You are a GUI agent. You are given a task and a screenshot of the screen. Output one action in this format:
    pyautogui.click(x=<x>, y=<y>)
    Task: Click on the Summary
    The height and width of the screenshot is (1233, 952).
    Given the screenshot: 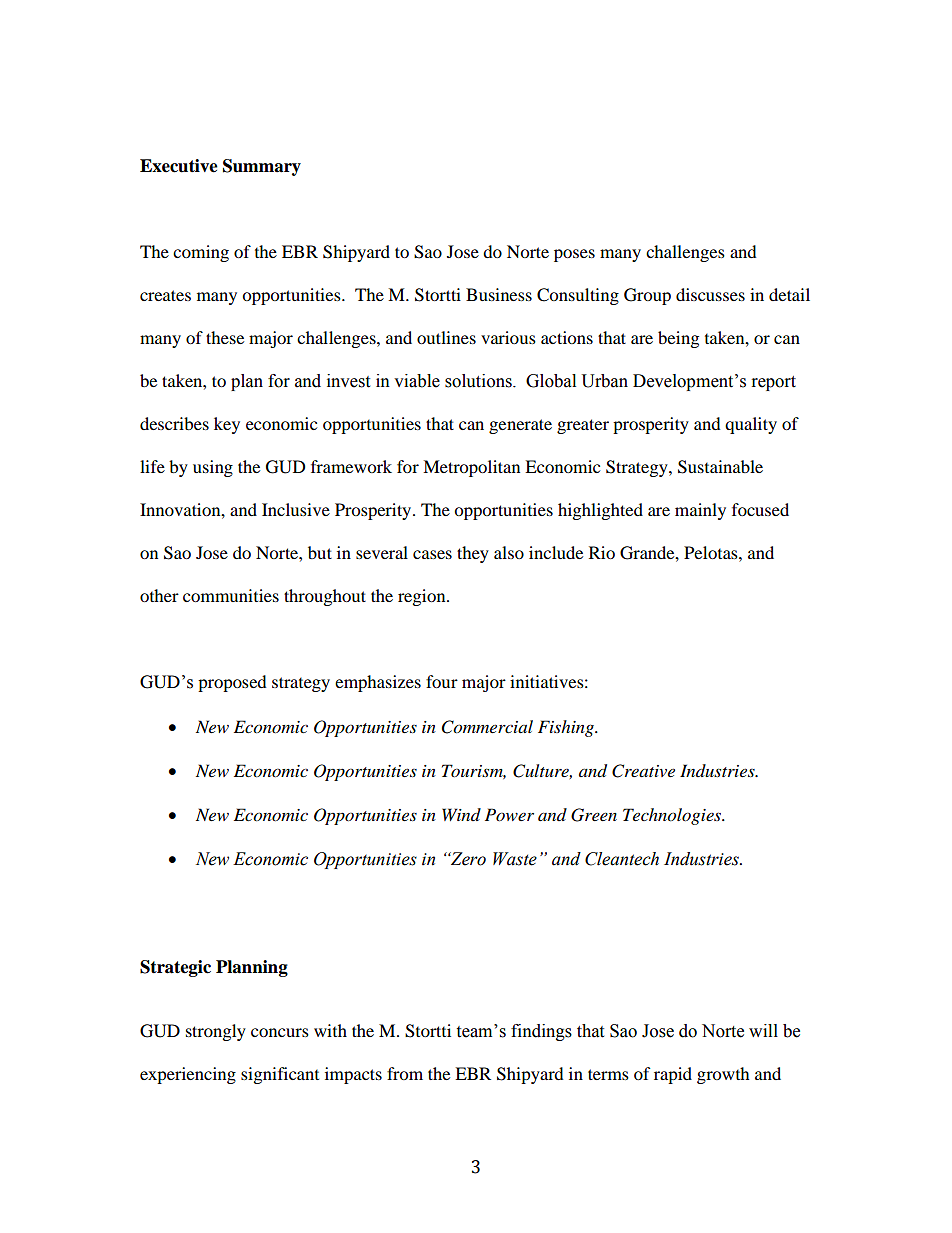 What is the action you would take?
    pyautogui.click(x=262, y=167)
